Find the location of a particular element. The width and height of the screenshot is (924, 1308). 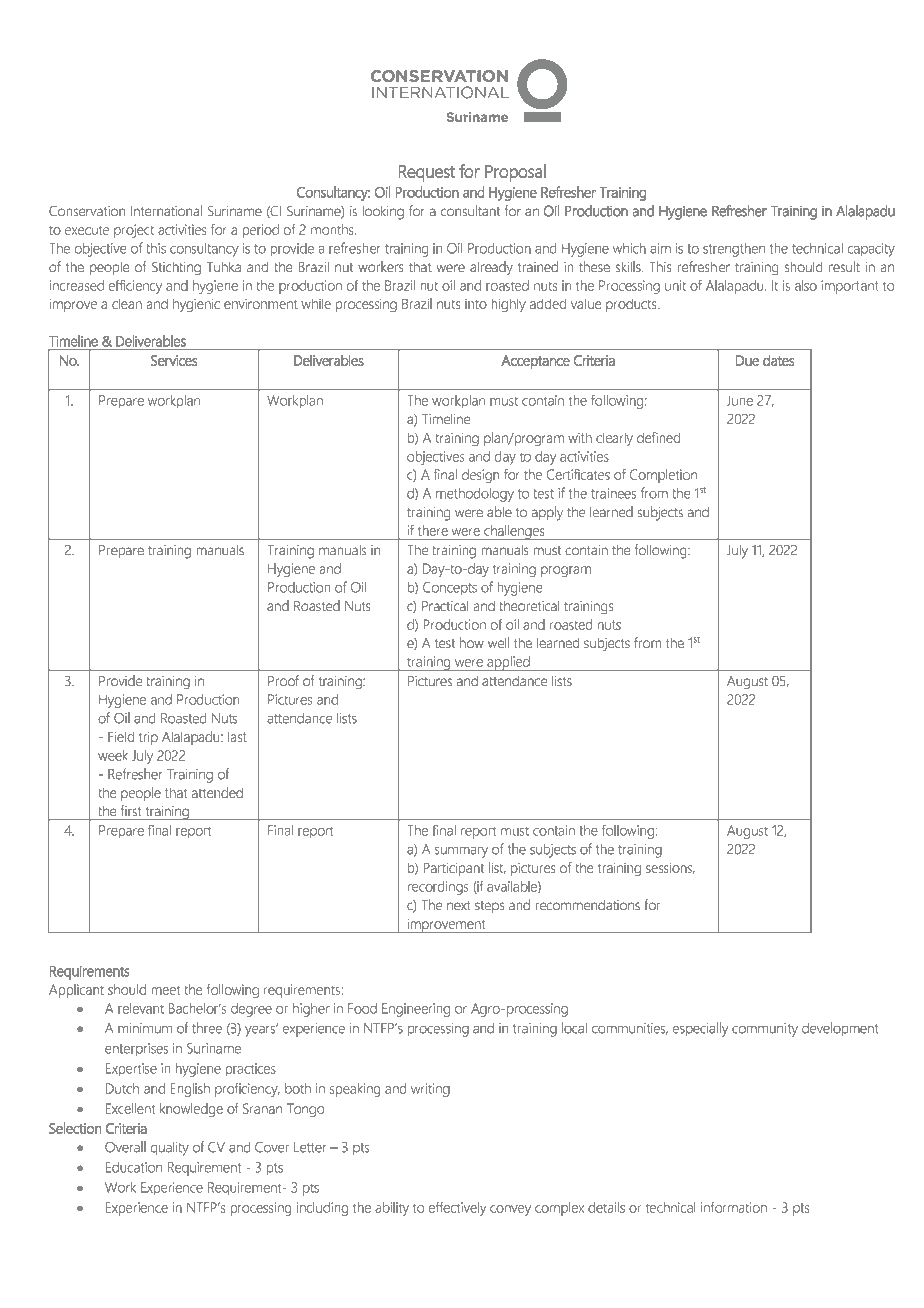

steps is located at coordinates (489, 907).
